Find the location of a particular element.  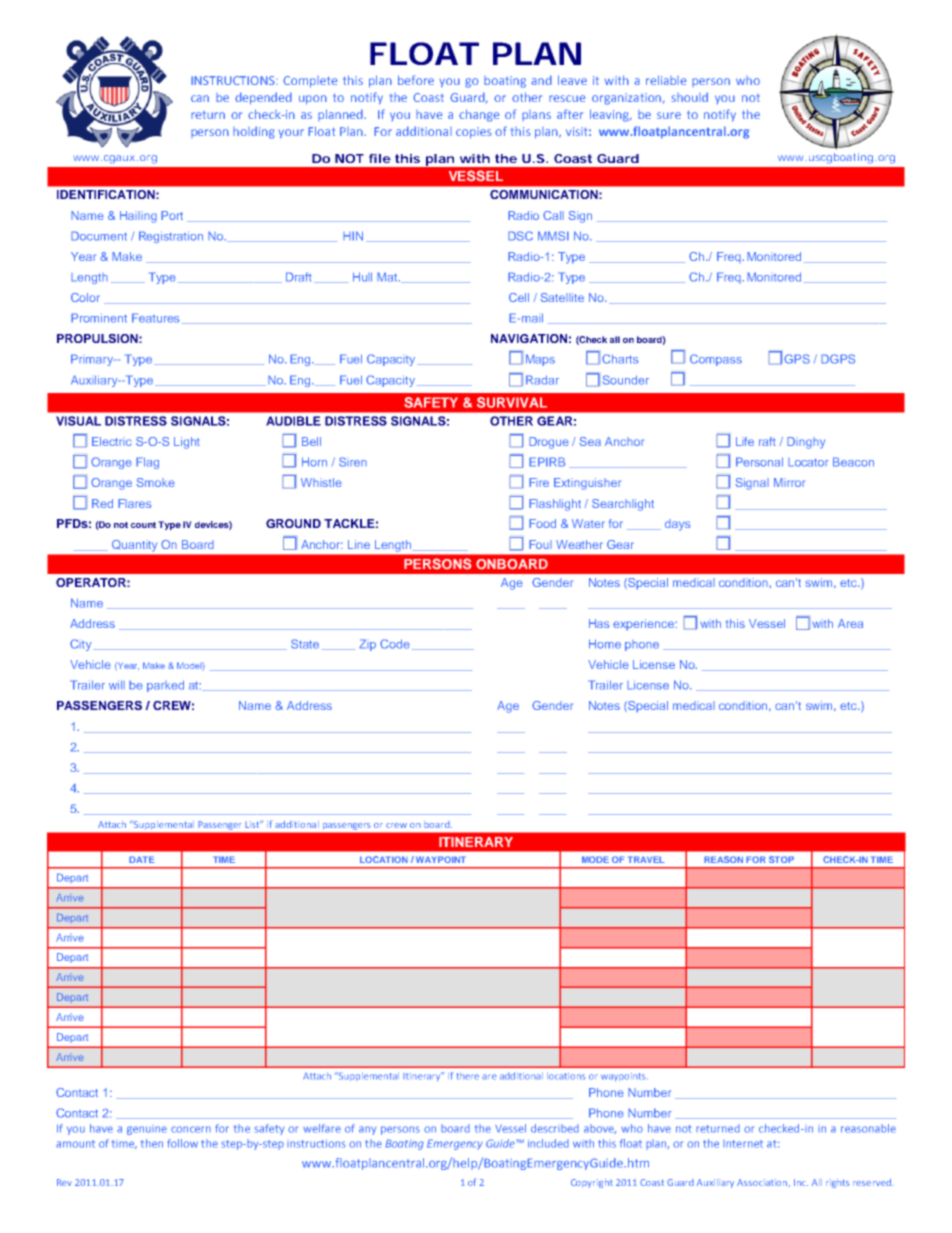

DATE is located at coordinates (142, 859).
